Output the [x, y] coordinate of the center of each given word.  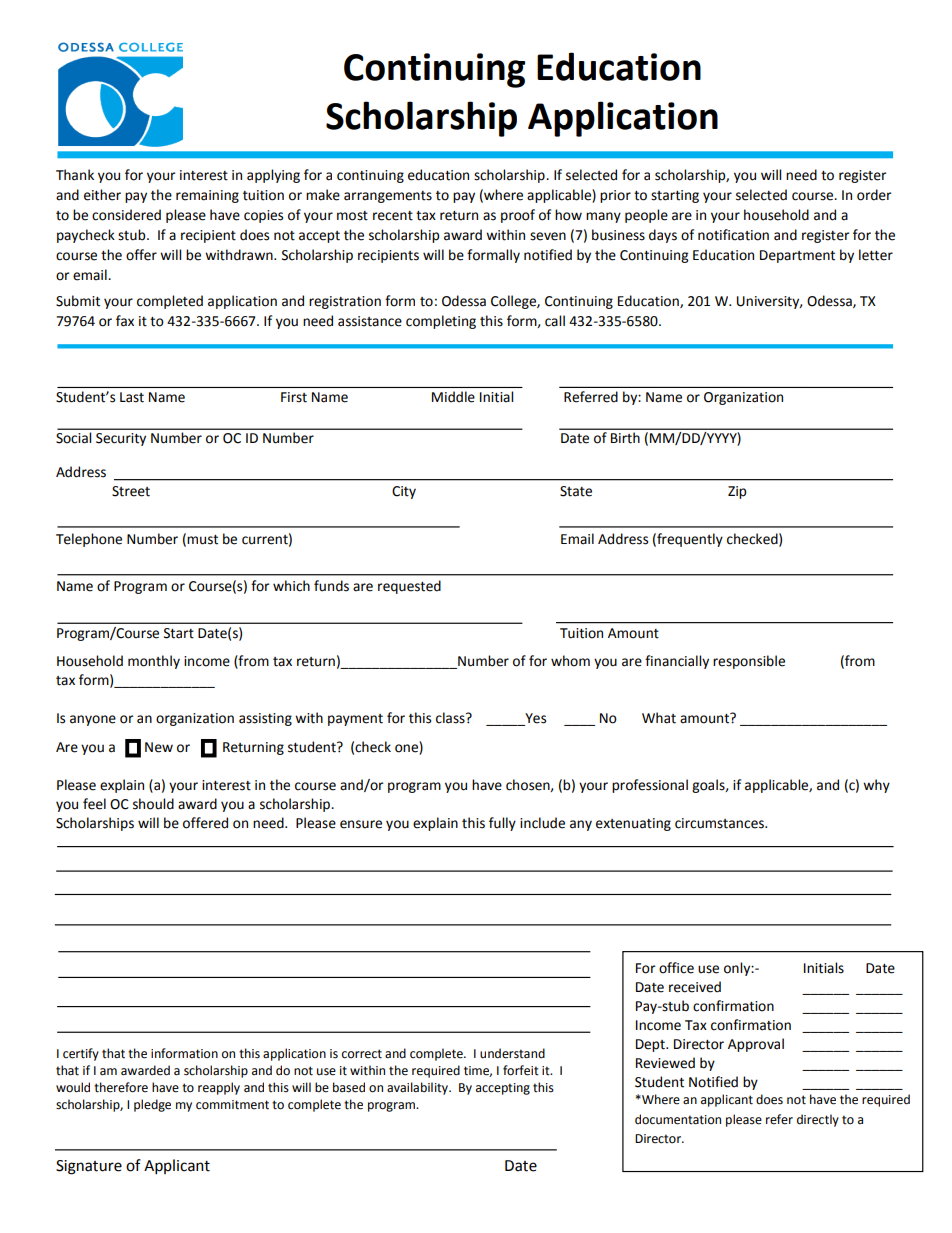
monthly [154, 662]
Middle [453, 397]
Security [121, 439]
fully [502, 824]
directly [818, 1120]
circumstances [720, 823]
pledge [152, 1105]
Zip [737, 492]
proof [518, 216]
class [451, 718]
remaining [207, 196]
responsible [749, 662]
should [153, 804]
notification [733, 235]
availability [418, 1088]
